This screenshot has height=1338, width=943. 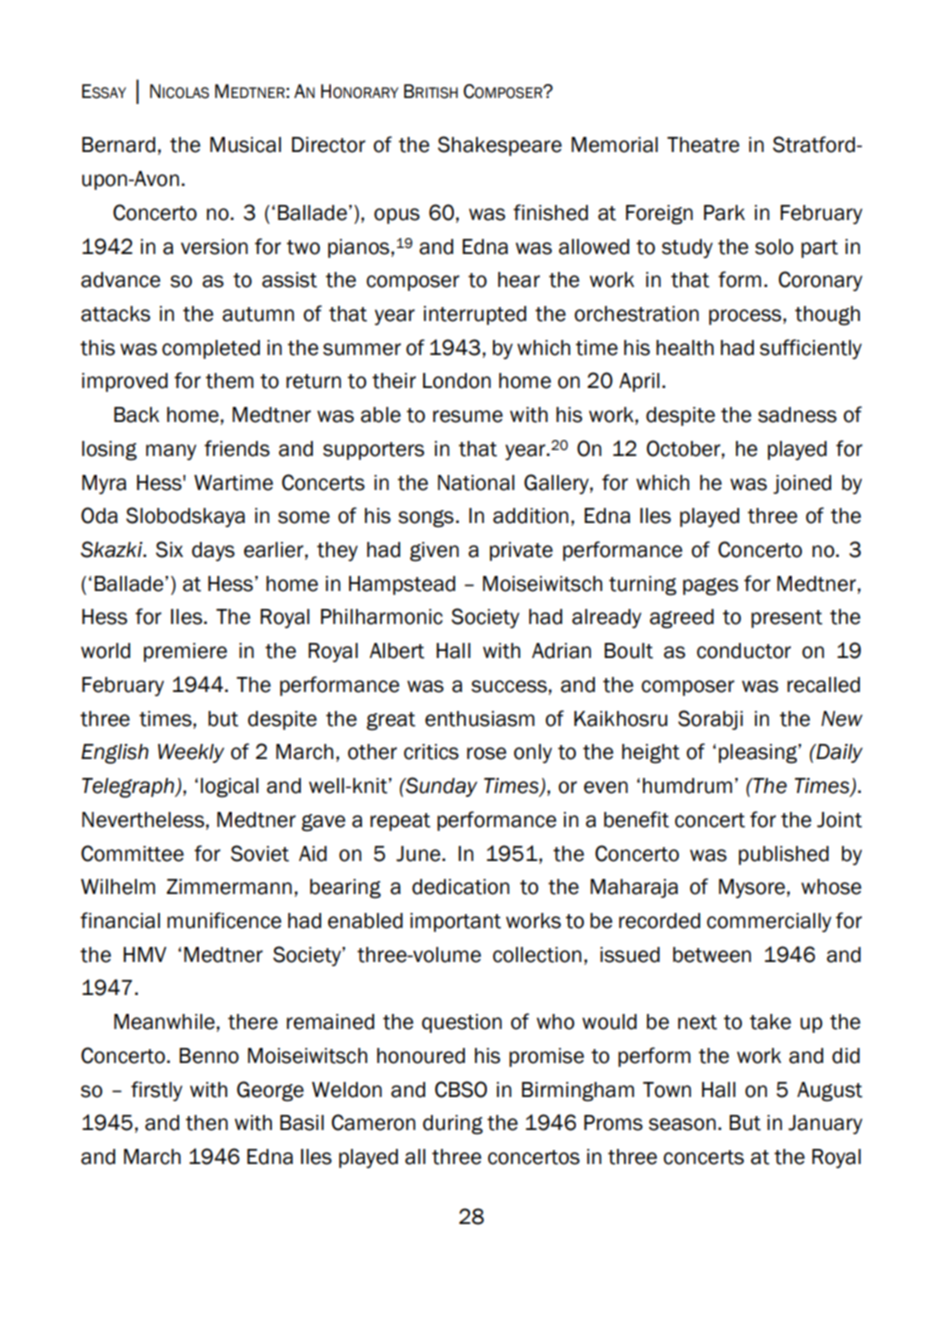 What do you see at coordinates (455, 922) in the screenshot?
I see `important` at bounding box center [455, 922].
